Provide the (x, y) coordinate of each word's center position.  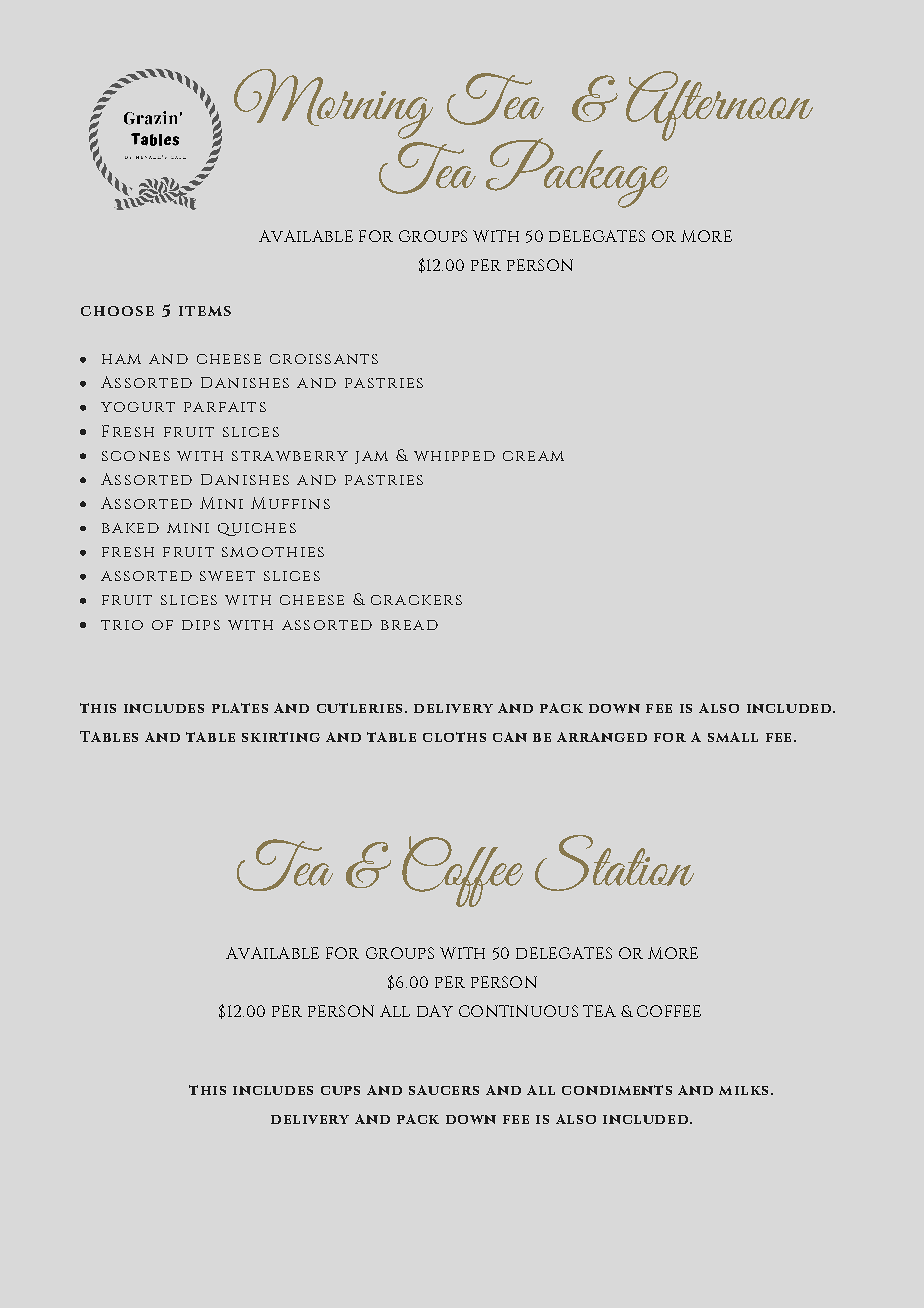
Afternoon (719, 106)
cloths (454, 737)
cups (340, 1090)
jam (371, 457)
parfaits (225, 407)
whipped (454, 456)
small (733, 737)
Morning (333, 104)
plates (240, 708)
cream (533, 456)
